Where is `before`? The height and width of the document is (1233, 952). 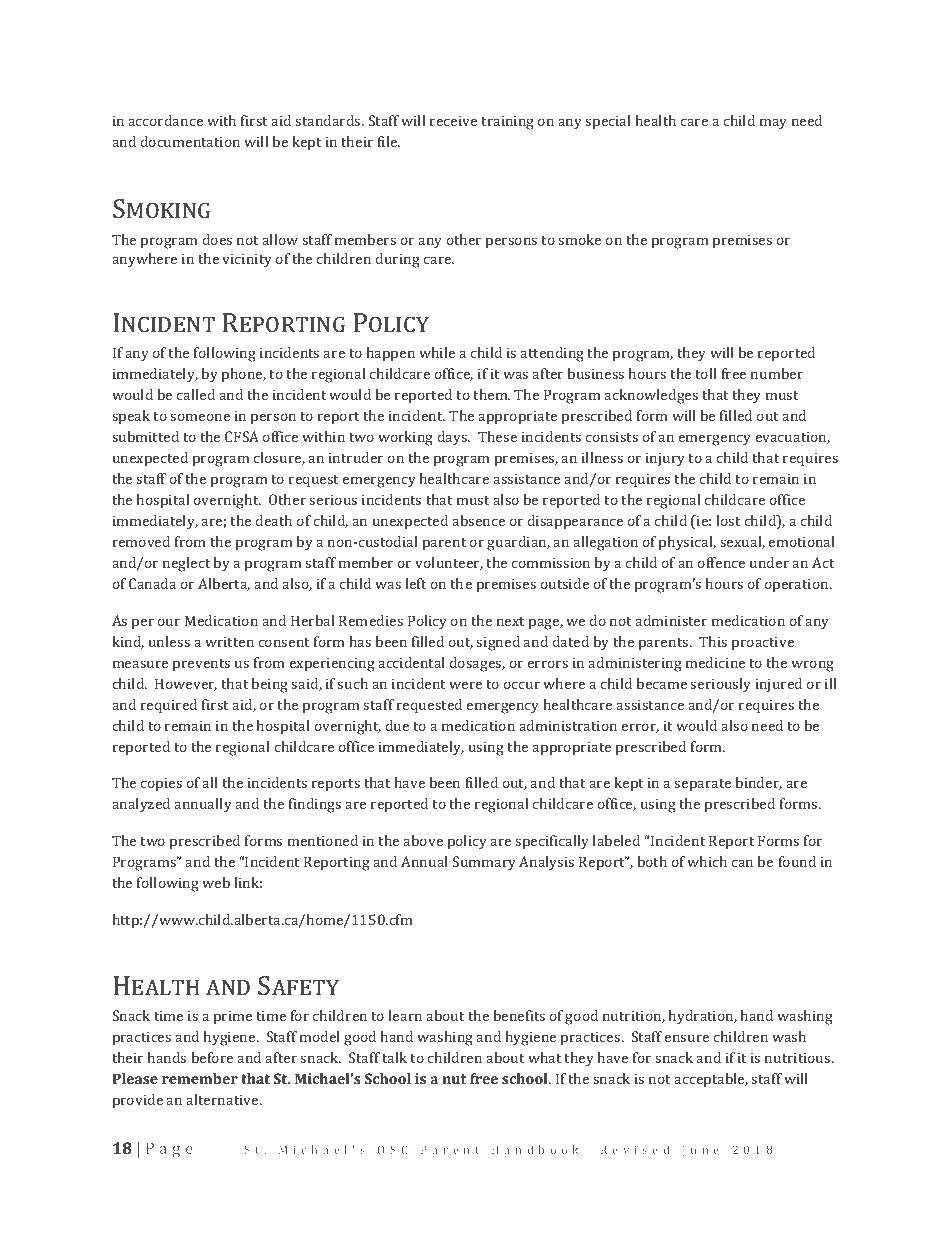 before is located at coordinates (212, 1057).
